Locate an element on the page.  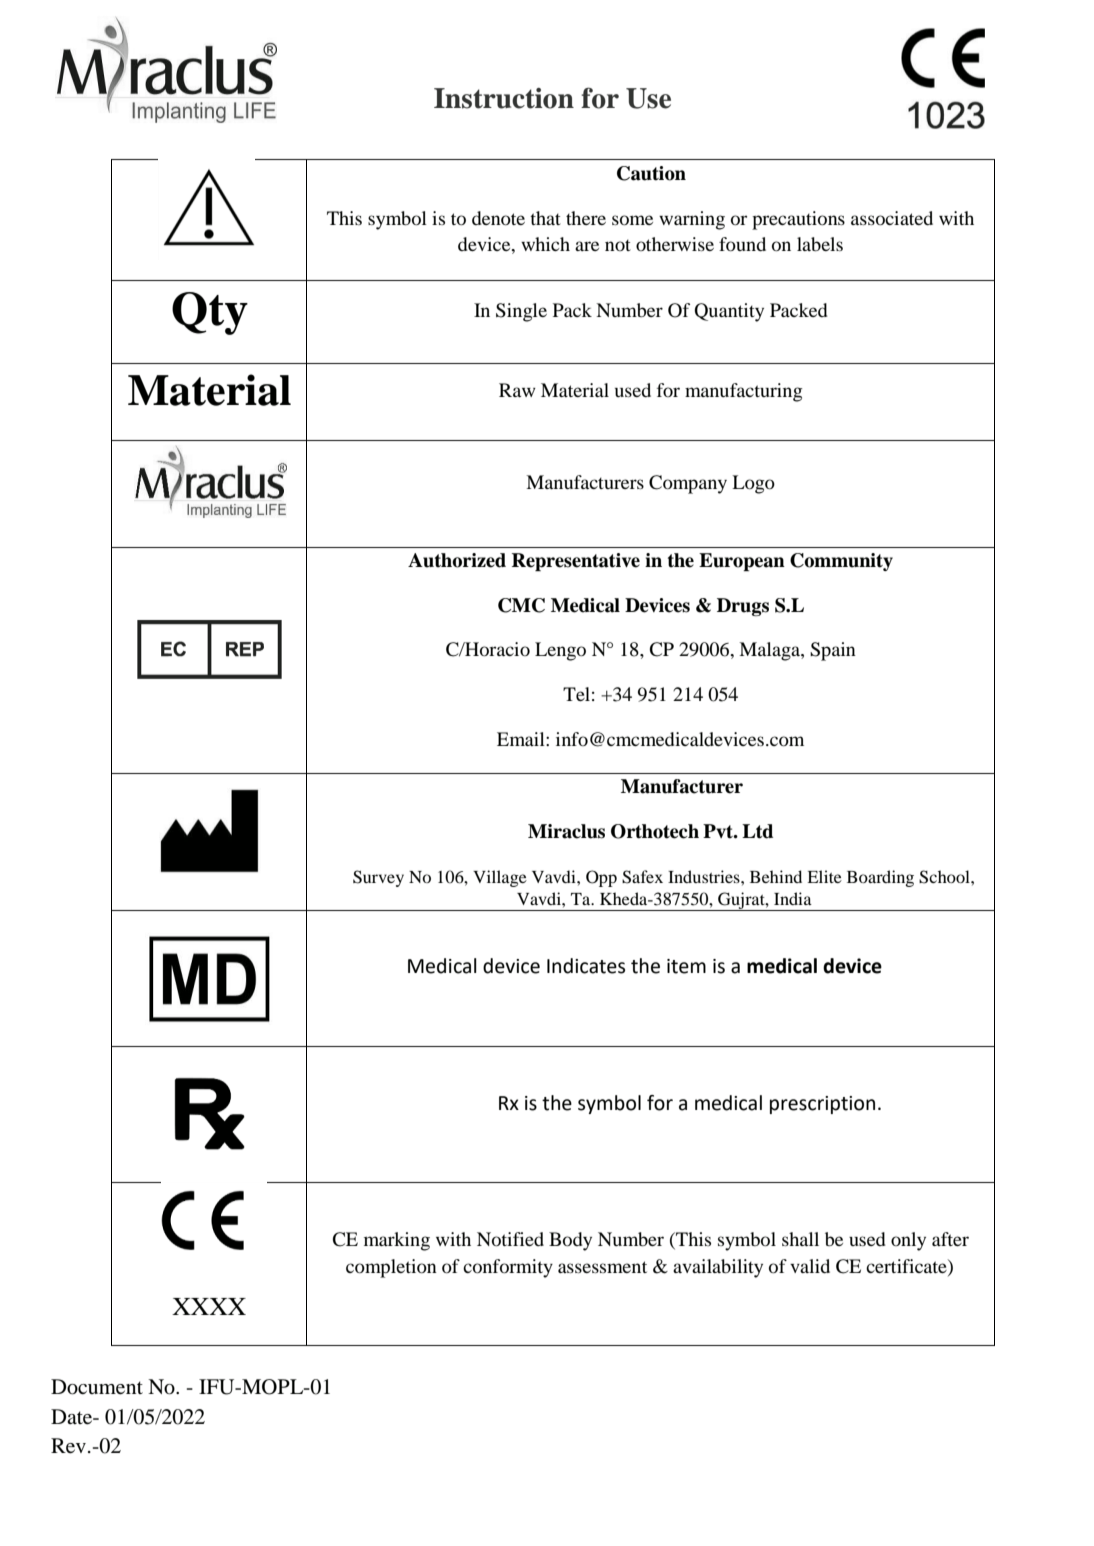
Village is located at coordinates (500, 878).
